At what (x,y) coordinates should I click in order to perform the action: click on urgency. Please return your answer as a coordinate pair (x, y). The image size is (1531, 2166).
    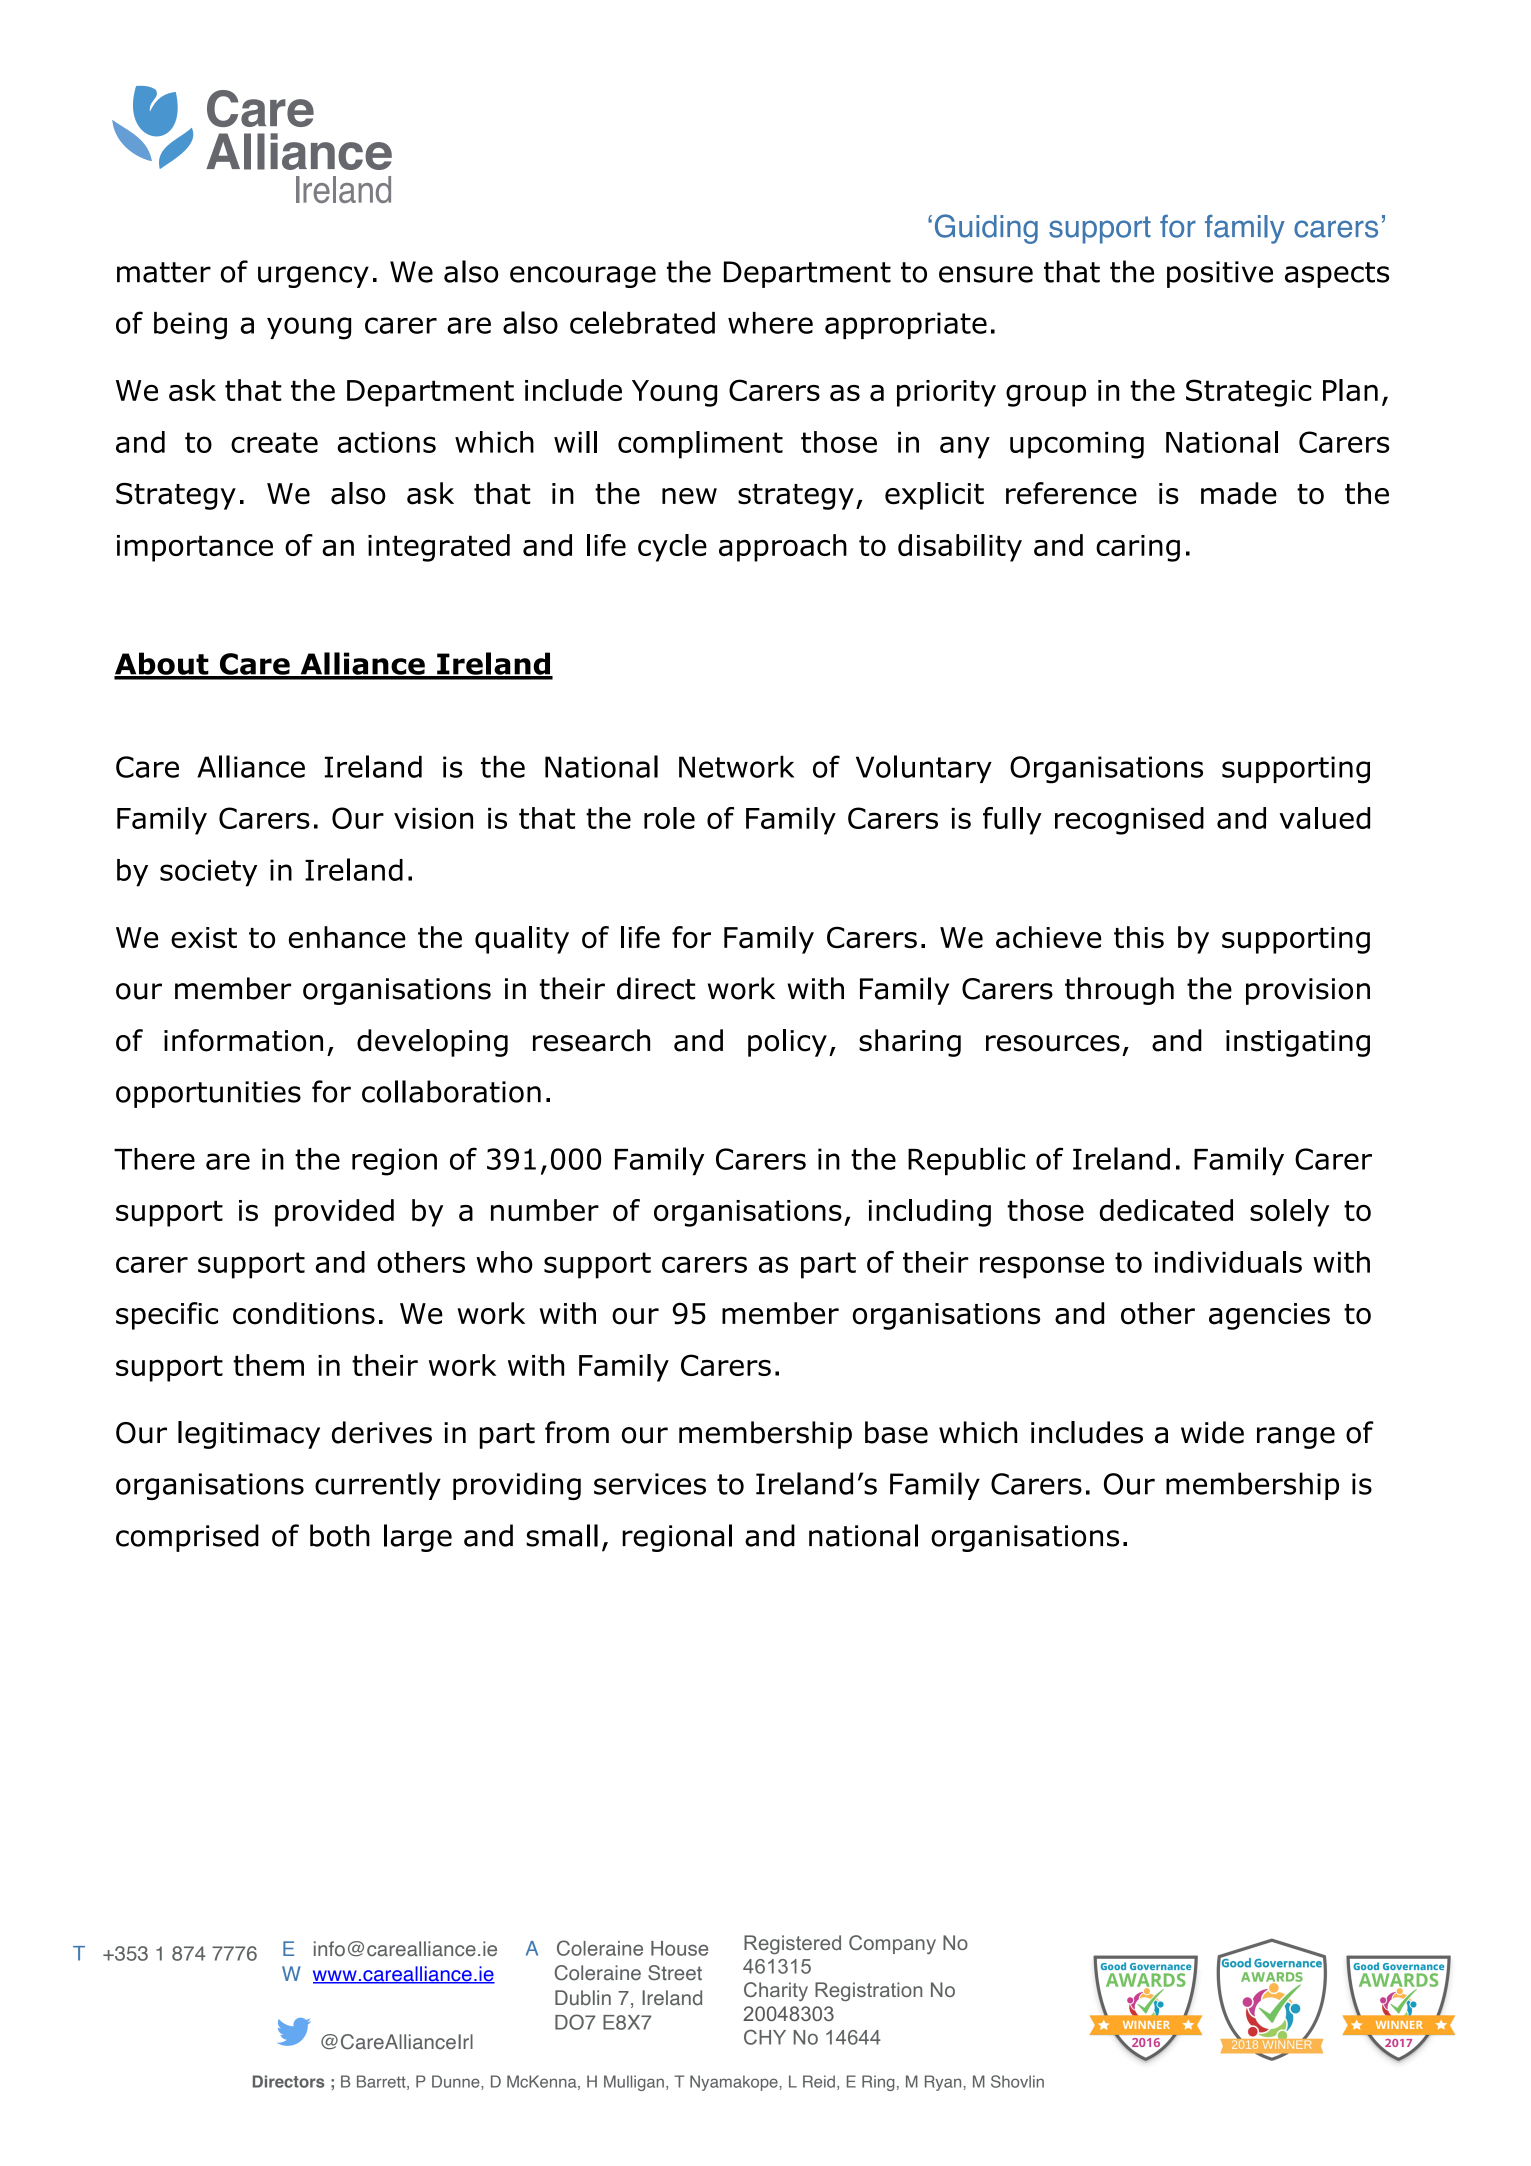
    Looking at the image, I should click on (313, 277).
